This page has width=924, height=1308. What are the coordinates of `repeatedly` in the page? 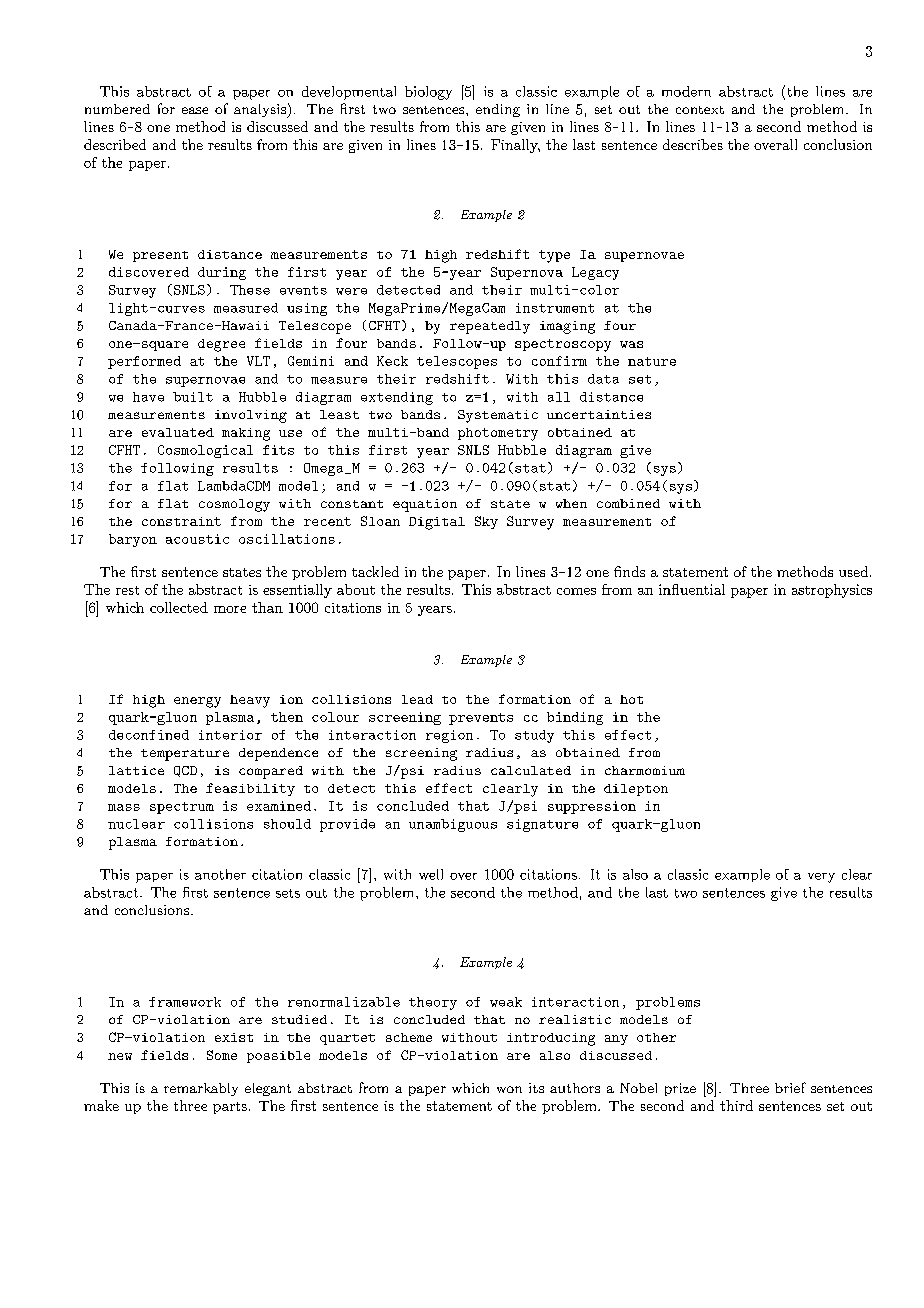 It's located at (490, 327).
